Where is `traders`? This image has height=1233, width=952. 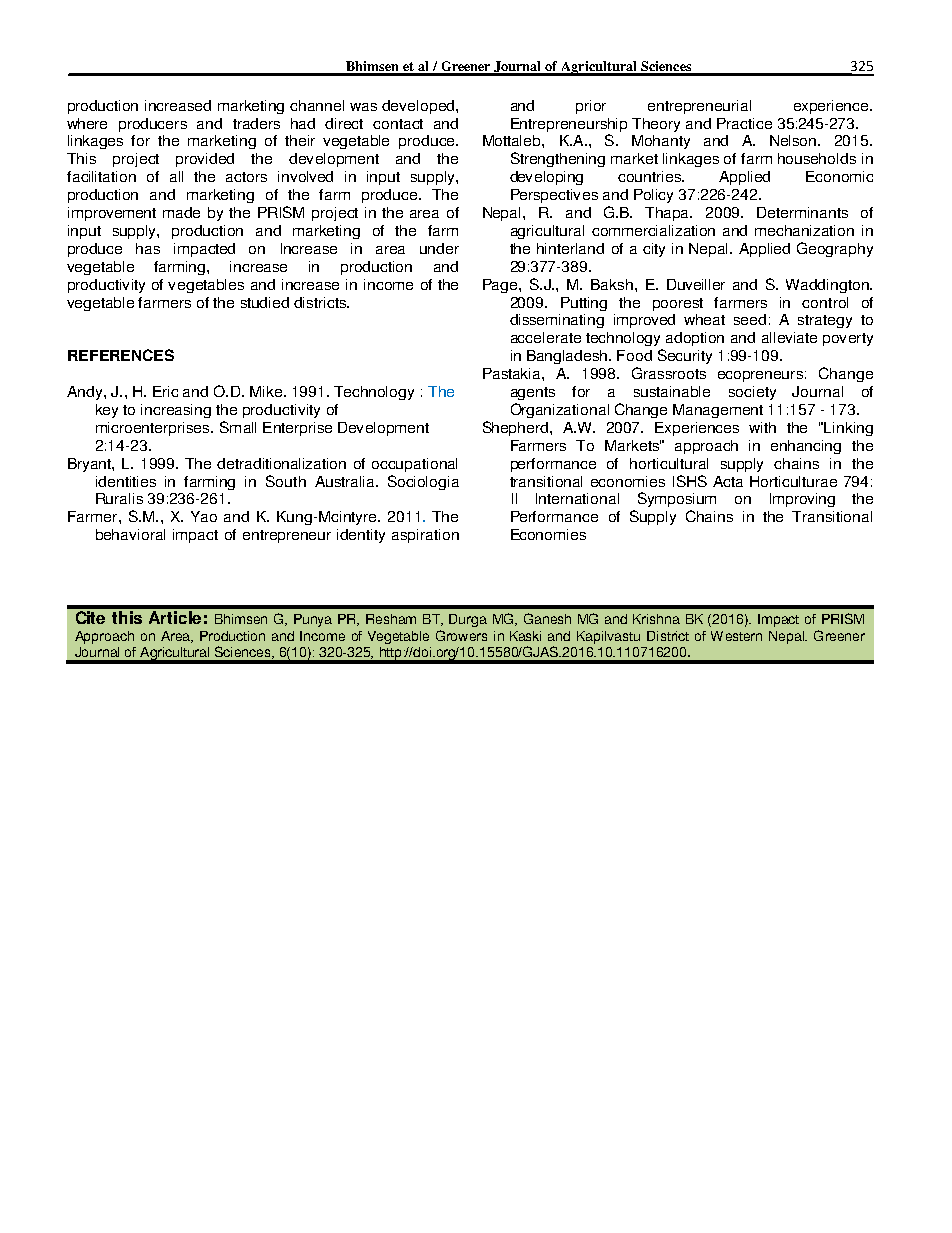 traders is located at coordinates (256, 123).
